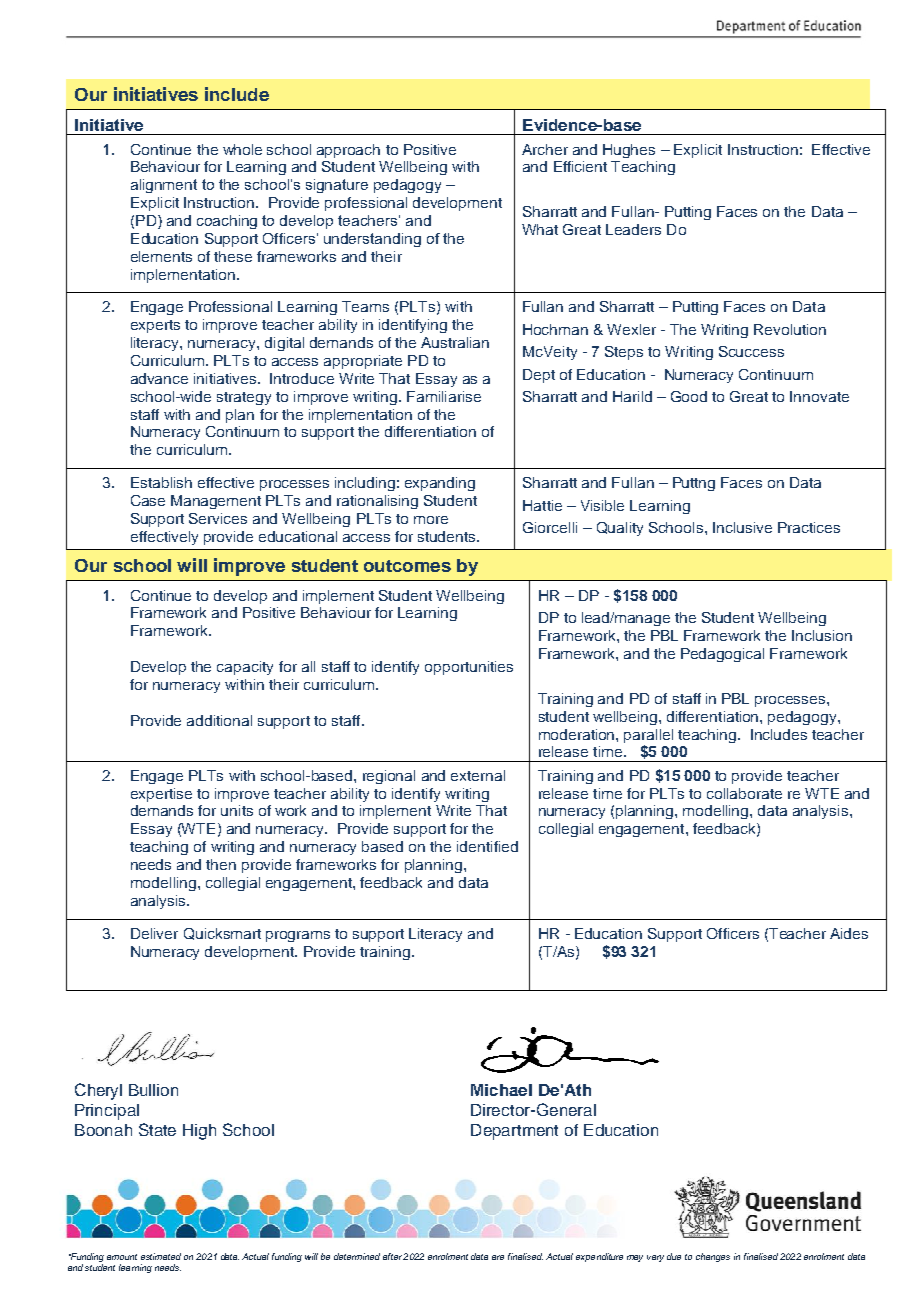 The image size is (924, 1308). I want to click on estimated, so click(161, 1256).
